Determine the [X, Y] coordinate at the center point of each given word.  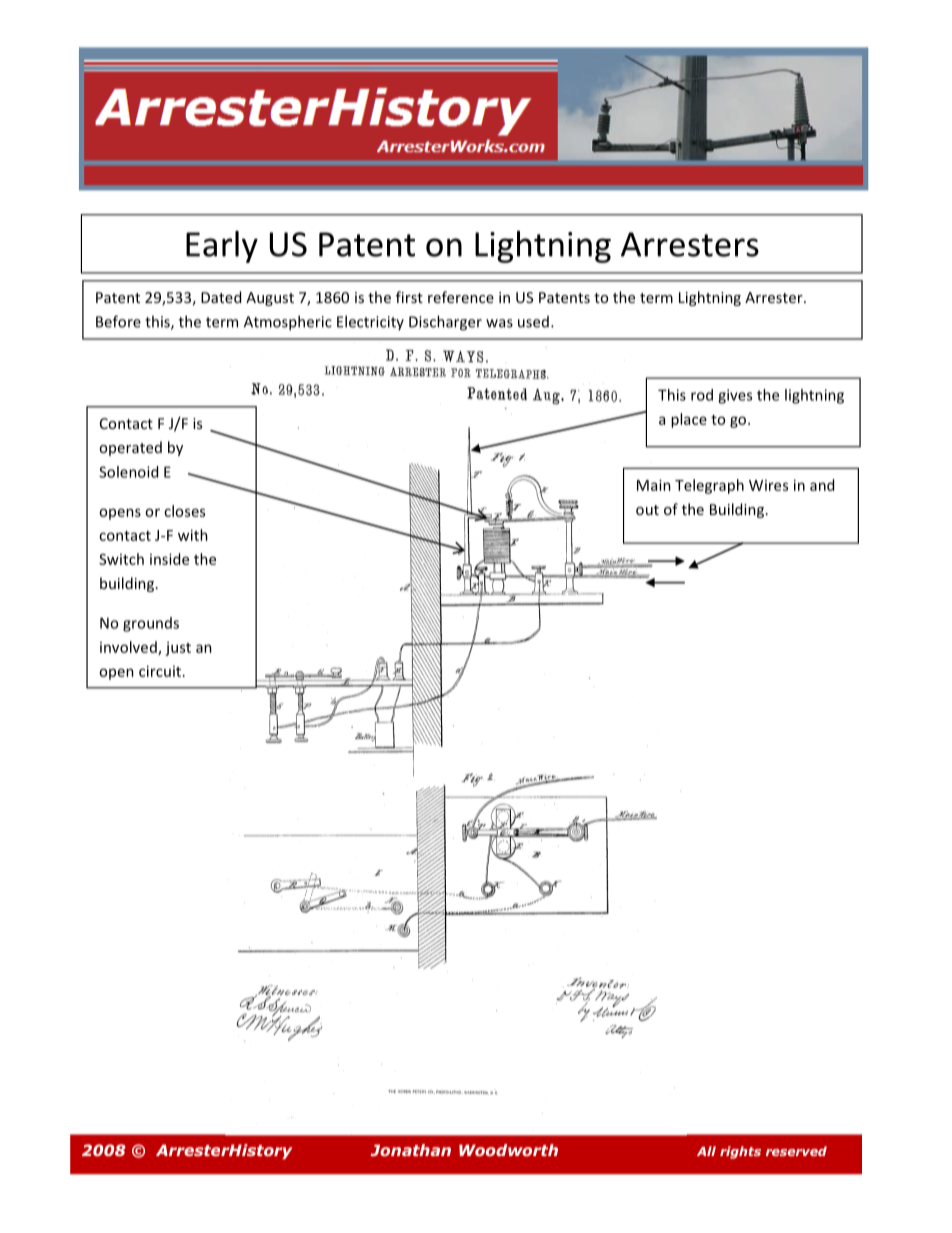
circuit [160, 671]
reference [461, 297]
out [647, 510]
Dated [221, 297]
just [178, 649]
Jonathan [410, 1150]
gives [735, 396]
